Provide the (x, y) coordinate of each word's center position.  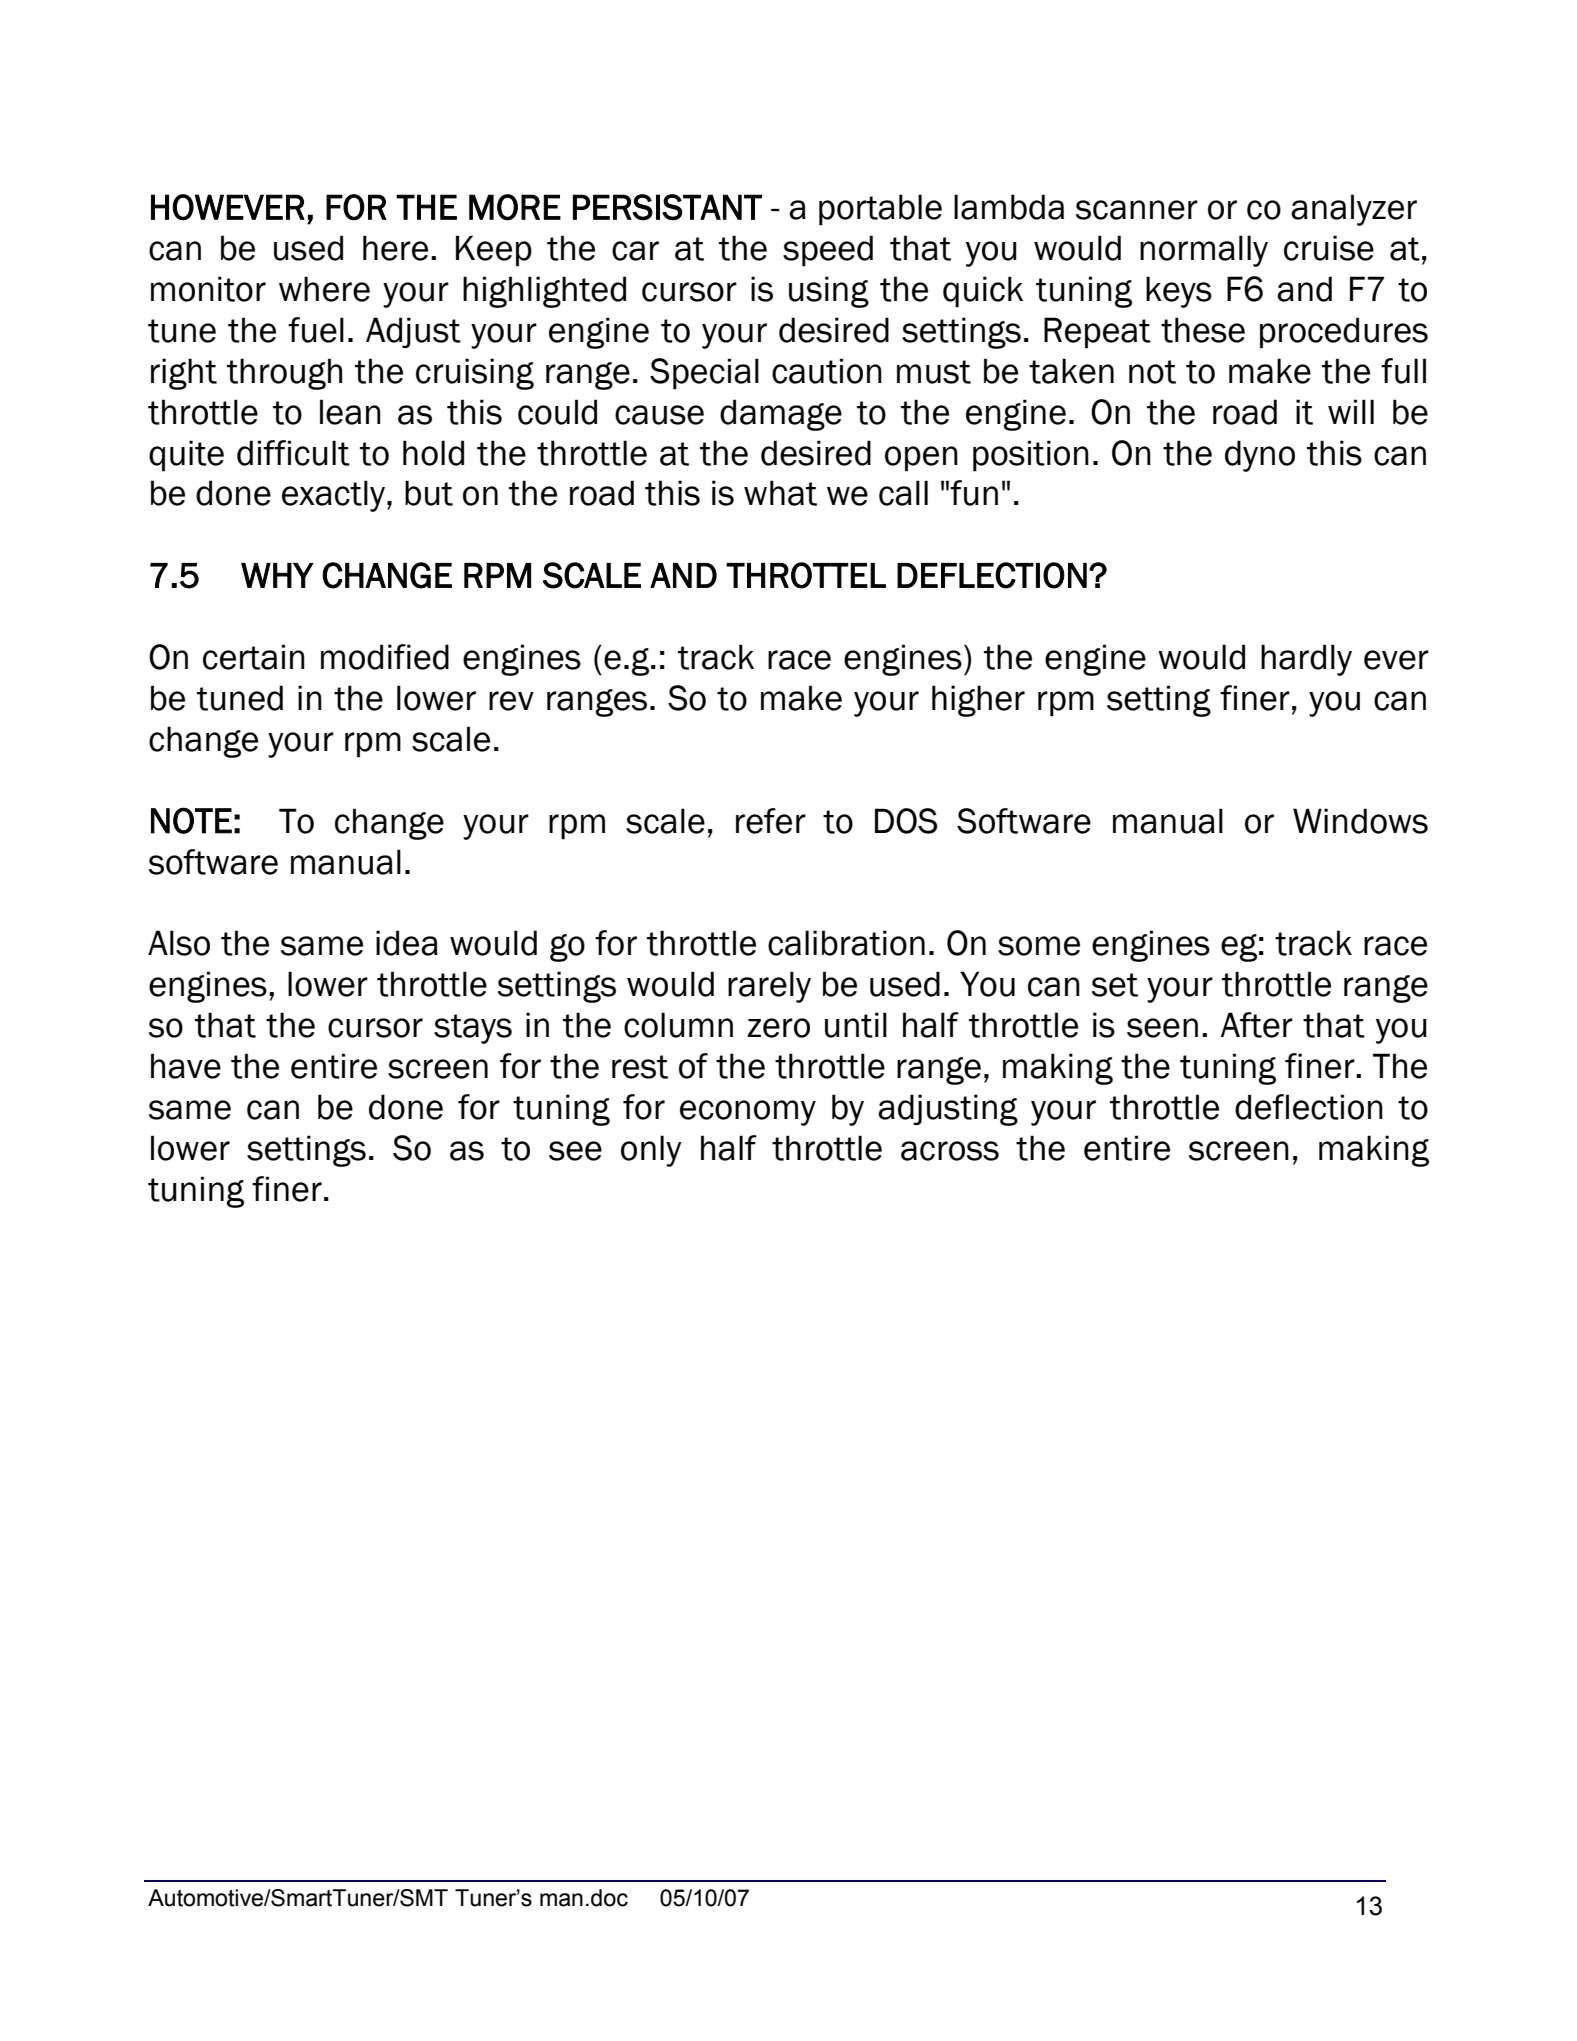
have (186, 1066)
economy (748, 1113)
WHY (277, 575)
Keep (494, 251)
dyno (1260, 456)
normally (1204, 251)
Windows (1360, 821)
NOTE (191, 820)
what (780, 493)
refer (771, 821)
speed (828, 251)
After (1257, 1025)
